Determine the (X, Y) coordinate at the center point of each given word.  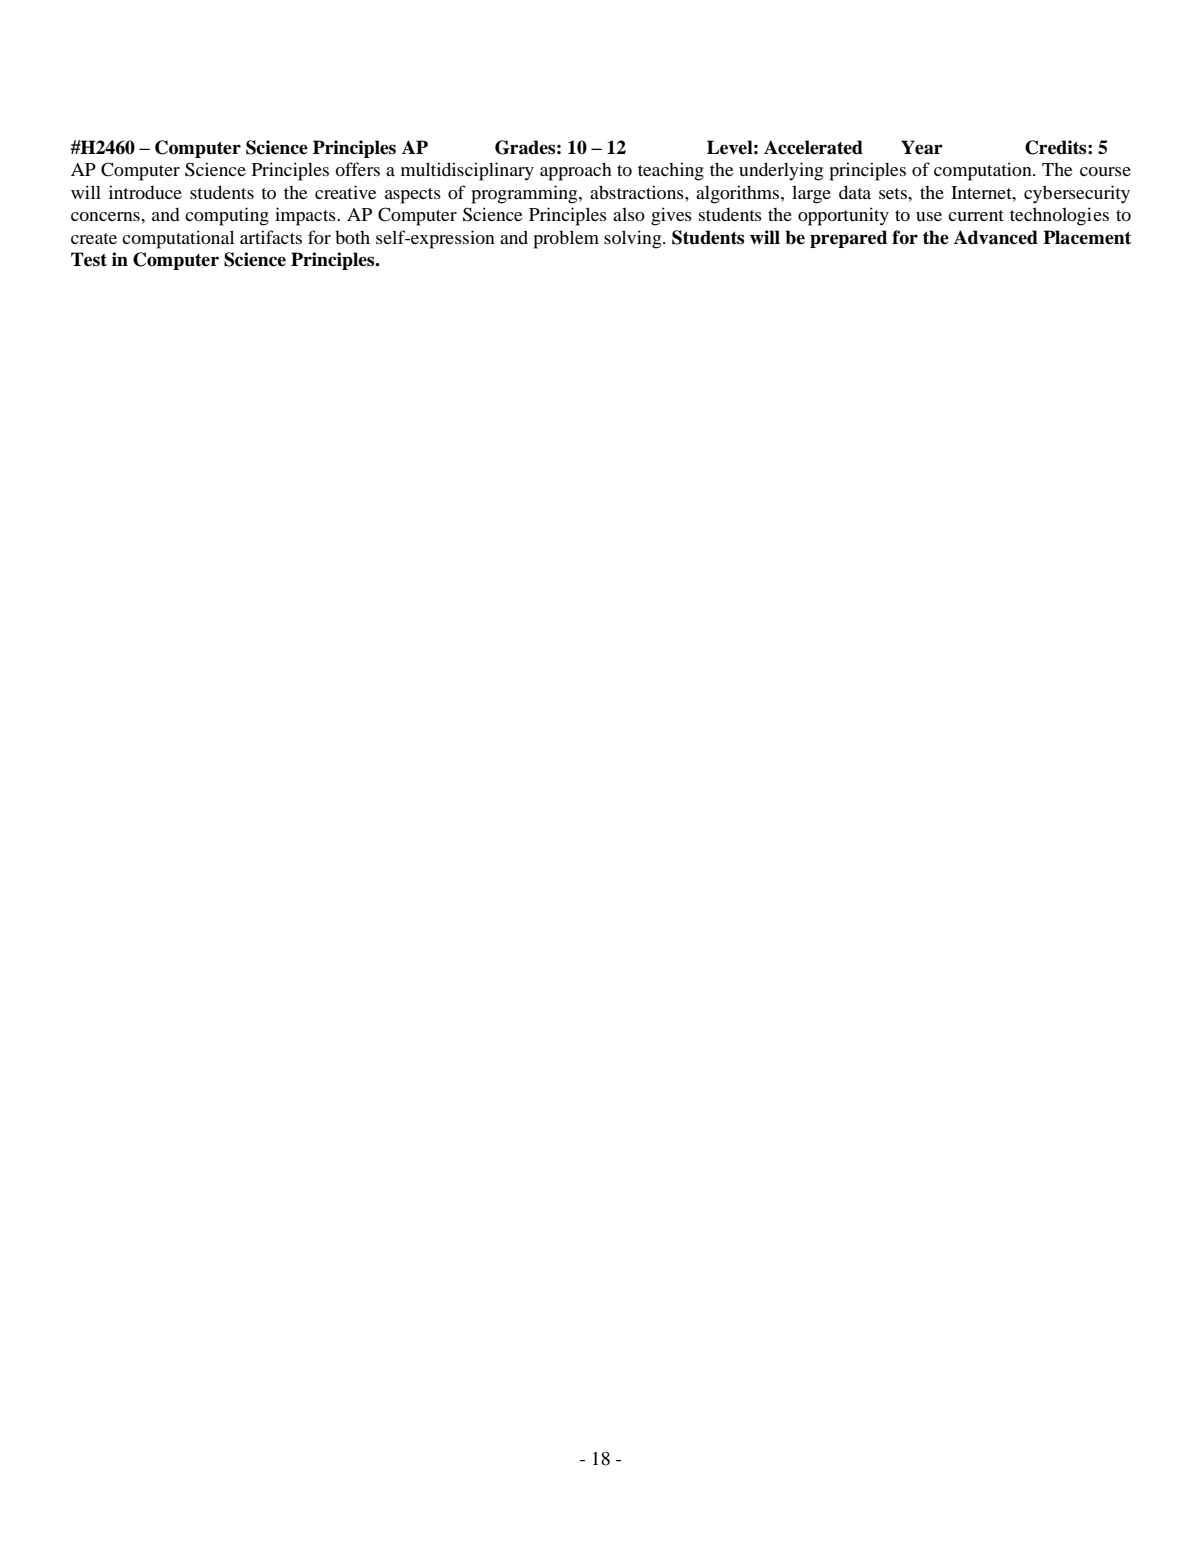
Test (89, 259)
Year (922, 147)
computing (227, 216)
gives (671, 216)
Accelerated (813, 147)
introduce (145, 192)
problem (566, 239)
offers (357, 169)
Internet (982, 192)
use (929, 216)
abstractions (638, 192)
